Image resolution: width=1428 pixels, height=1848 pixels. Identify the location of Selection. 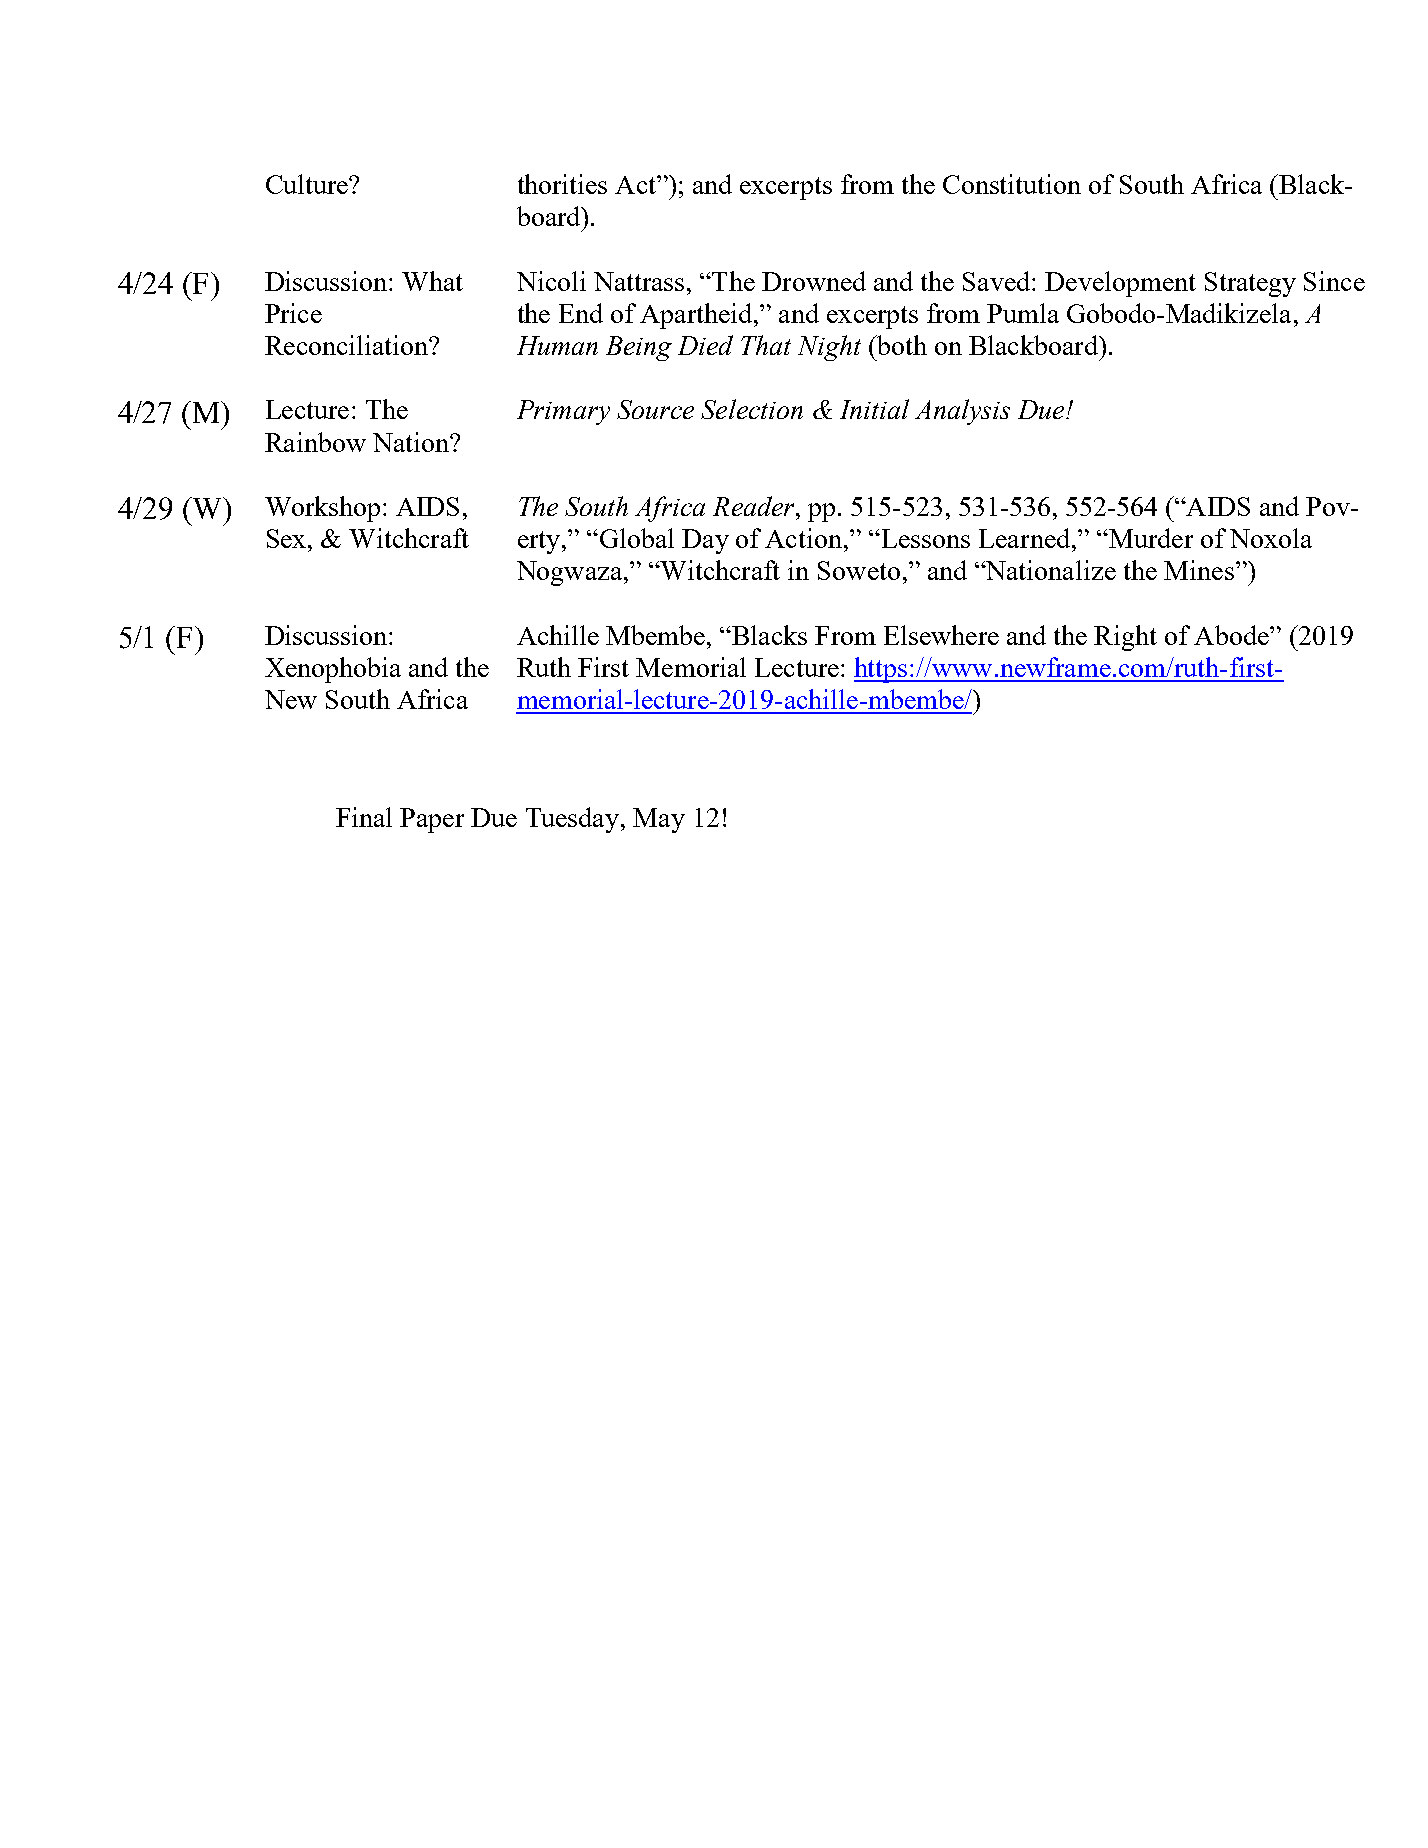
(752, 409).
